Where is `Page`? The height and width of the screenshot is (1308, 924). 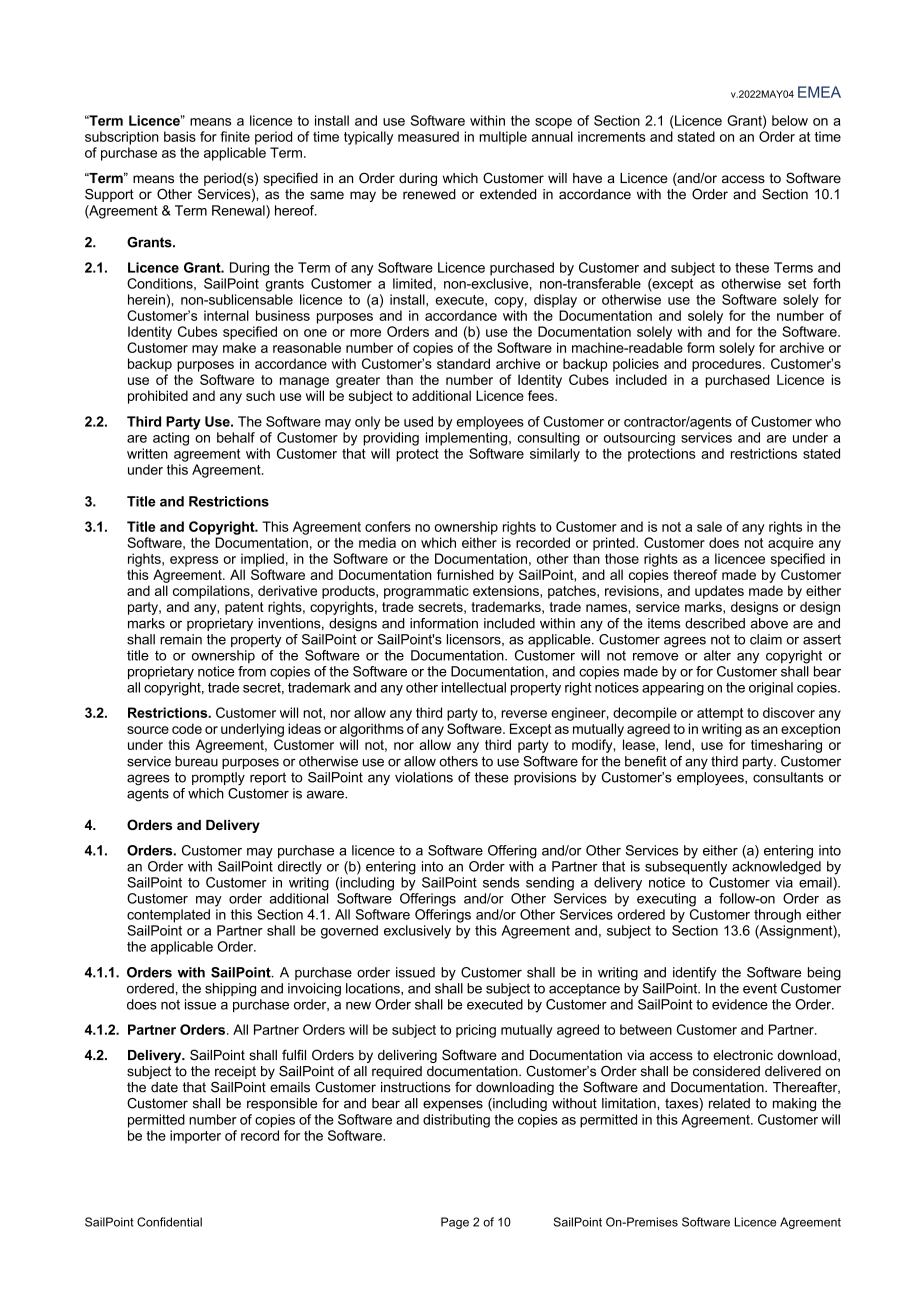
Page is located at coordinates (455, 1223).
